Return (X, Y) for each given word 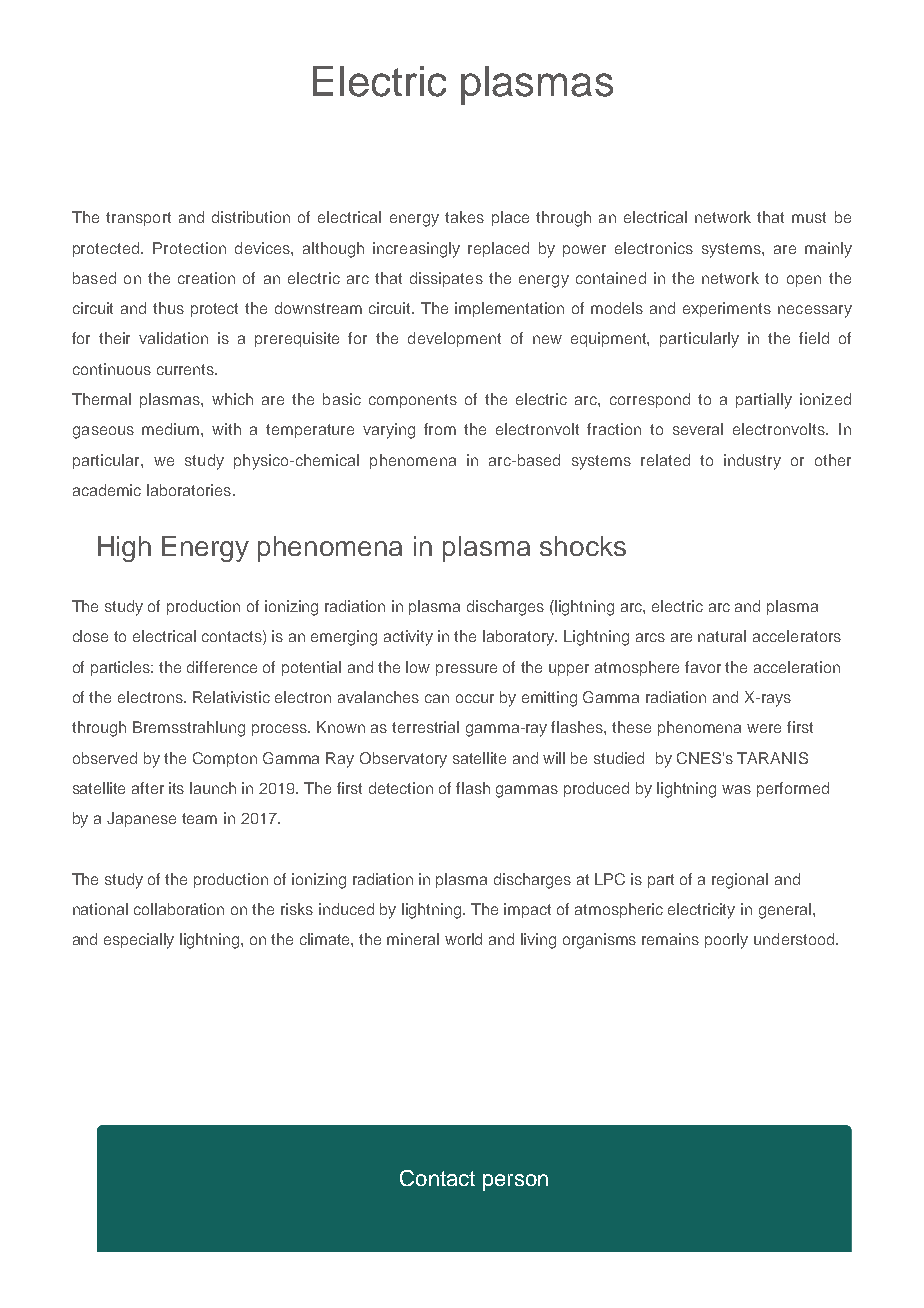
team (199, 818)
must (809, 217)
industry (752, 462)
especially (139, 941)
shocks (583, 546)
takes (464, 217)
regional (740, 881)
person (515, 1182)
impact (527, 910)
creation (206, 278)
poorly (726, 941)
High (124, 549)
